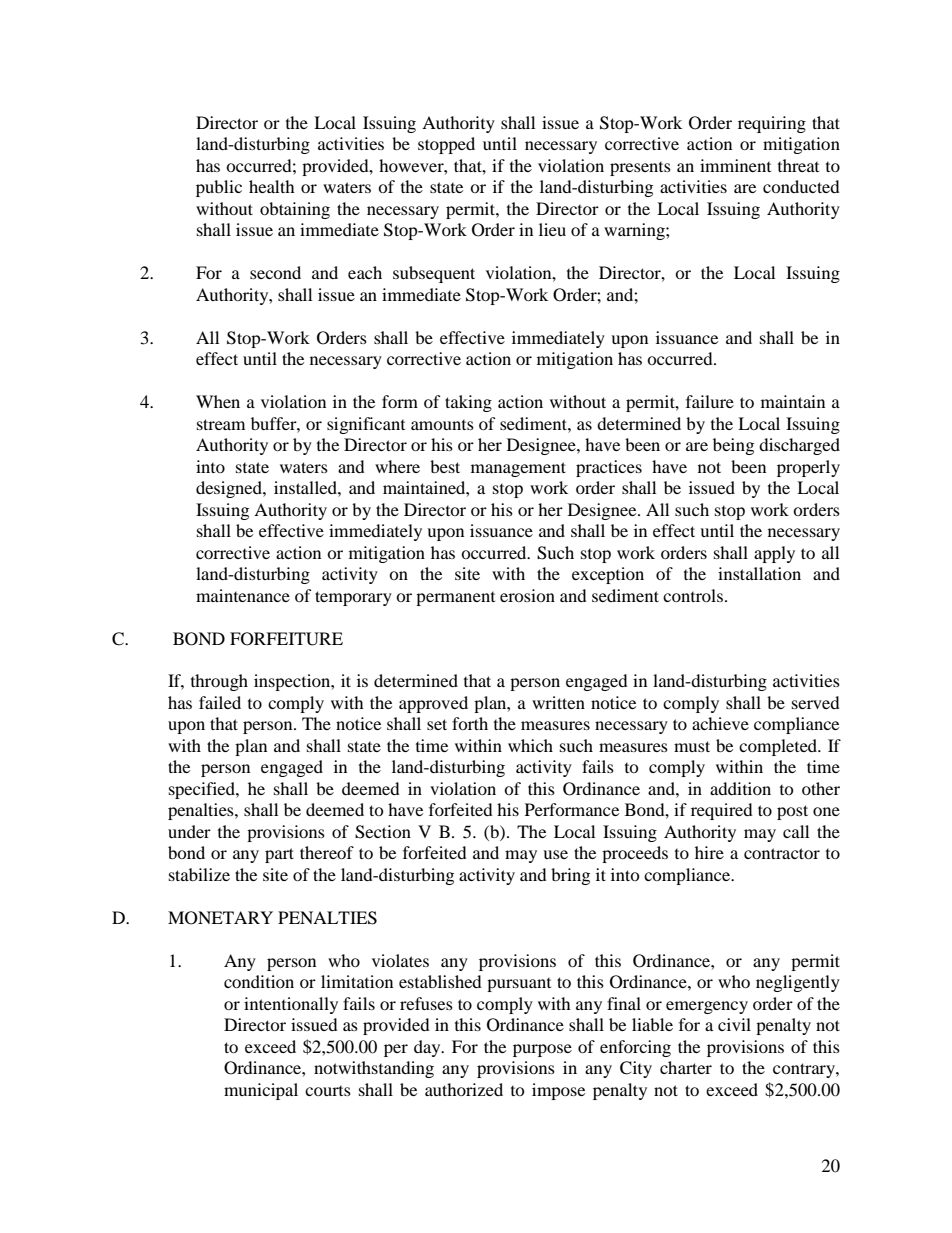  Describe the element at coordinates (552, 229) in the screenshot. I see `lieu` at that location.
